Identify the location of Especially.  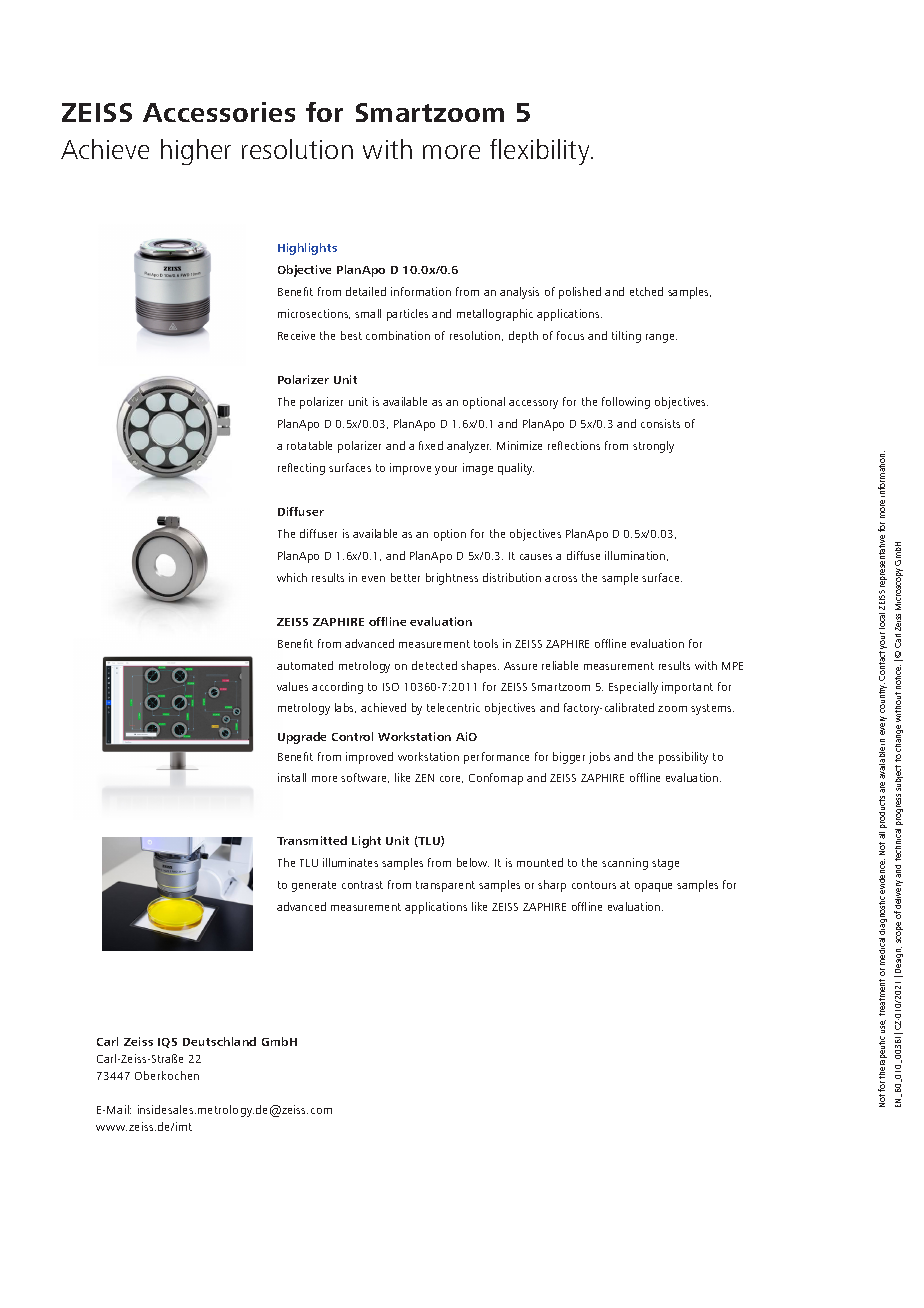
(633, 688).
